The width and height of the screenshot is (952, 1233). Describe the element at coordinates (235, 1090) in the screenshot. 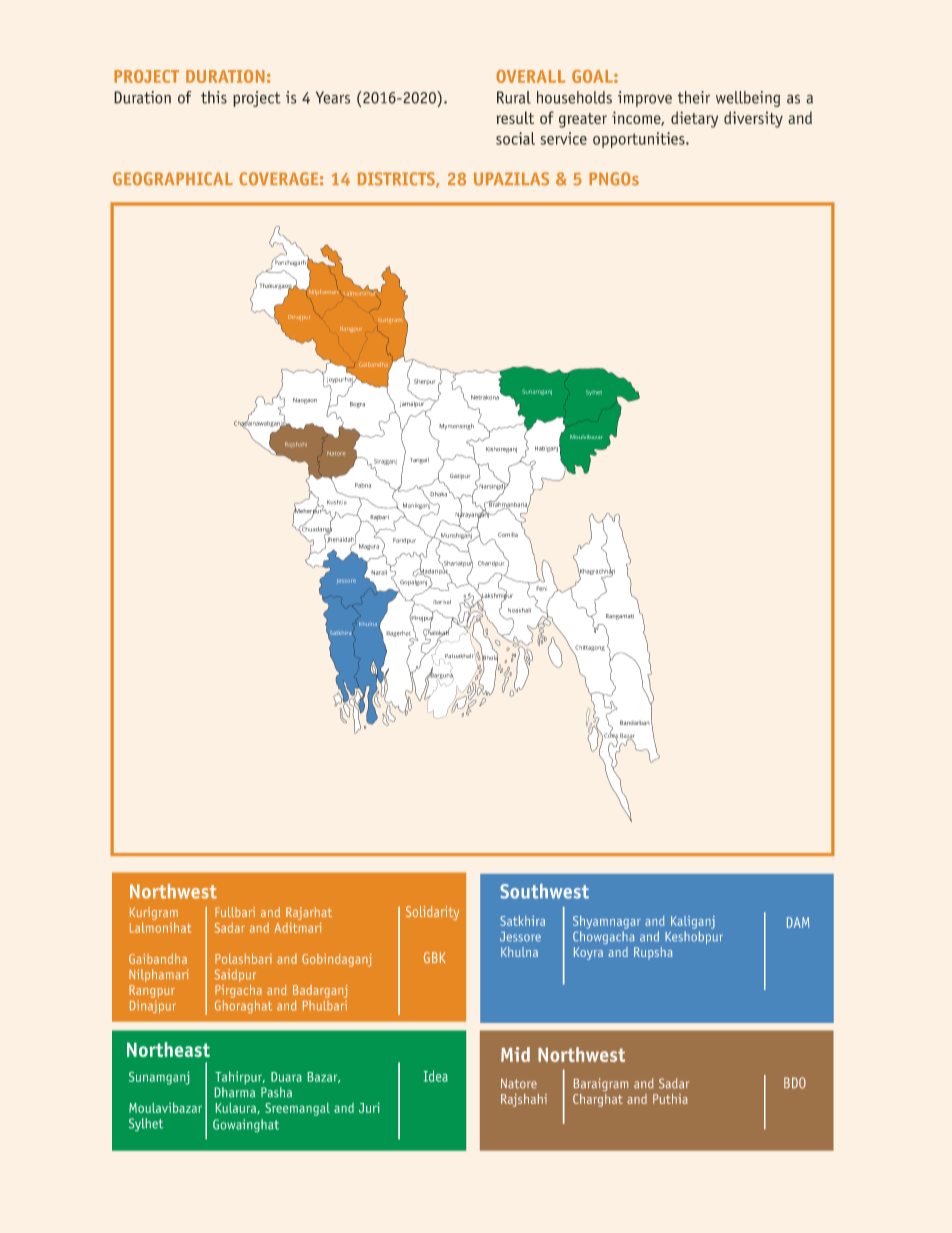

I see `Dharma` at that location.
